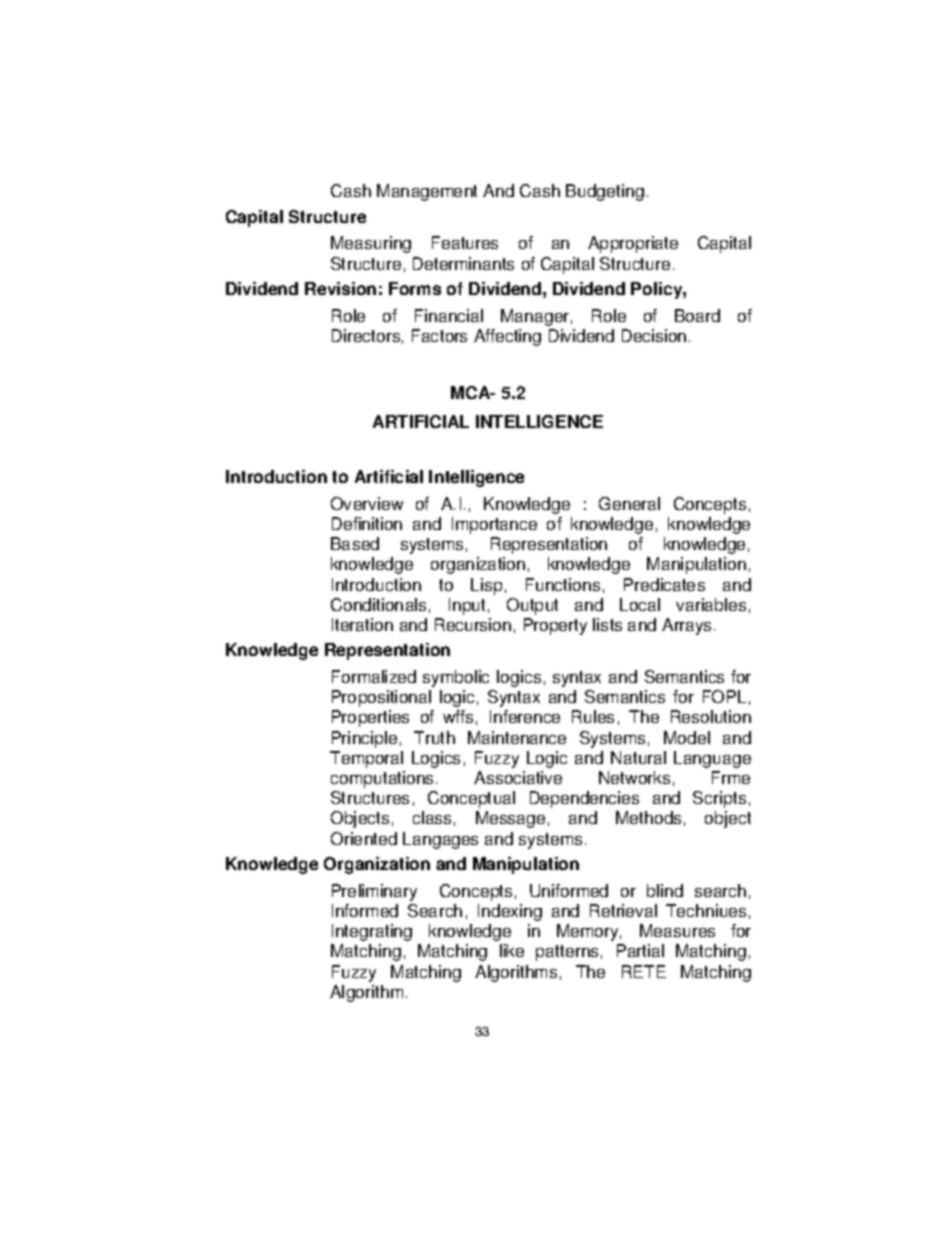  I want to click on Model, so click(687, 737).
